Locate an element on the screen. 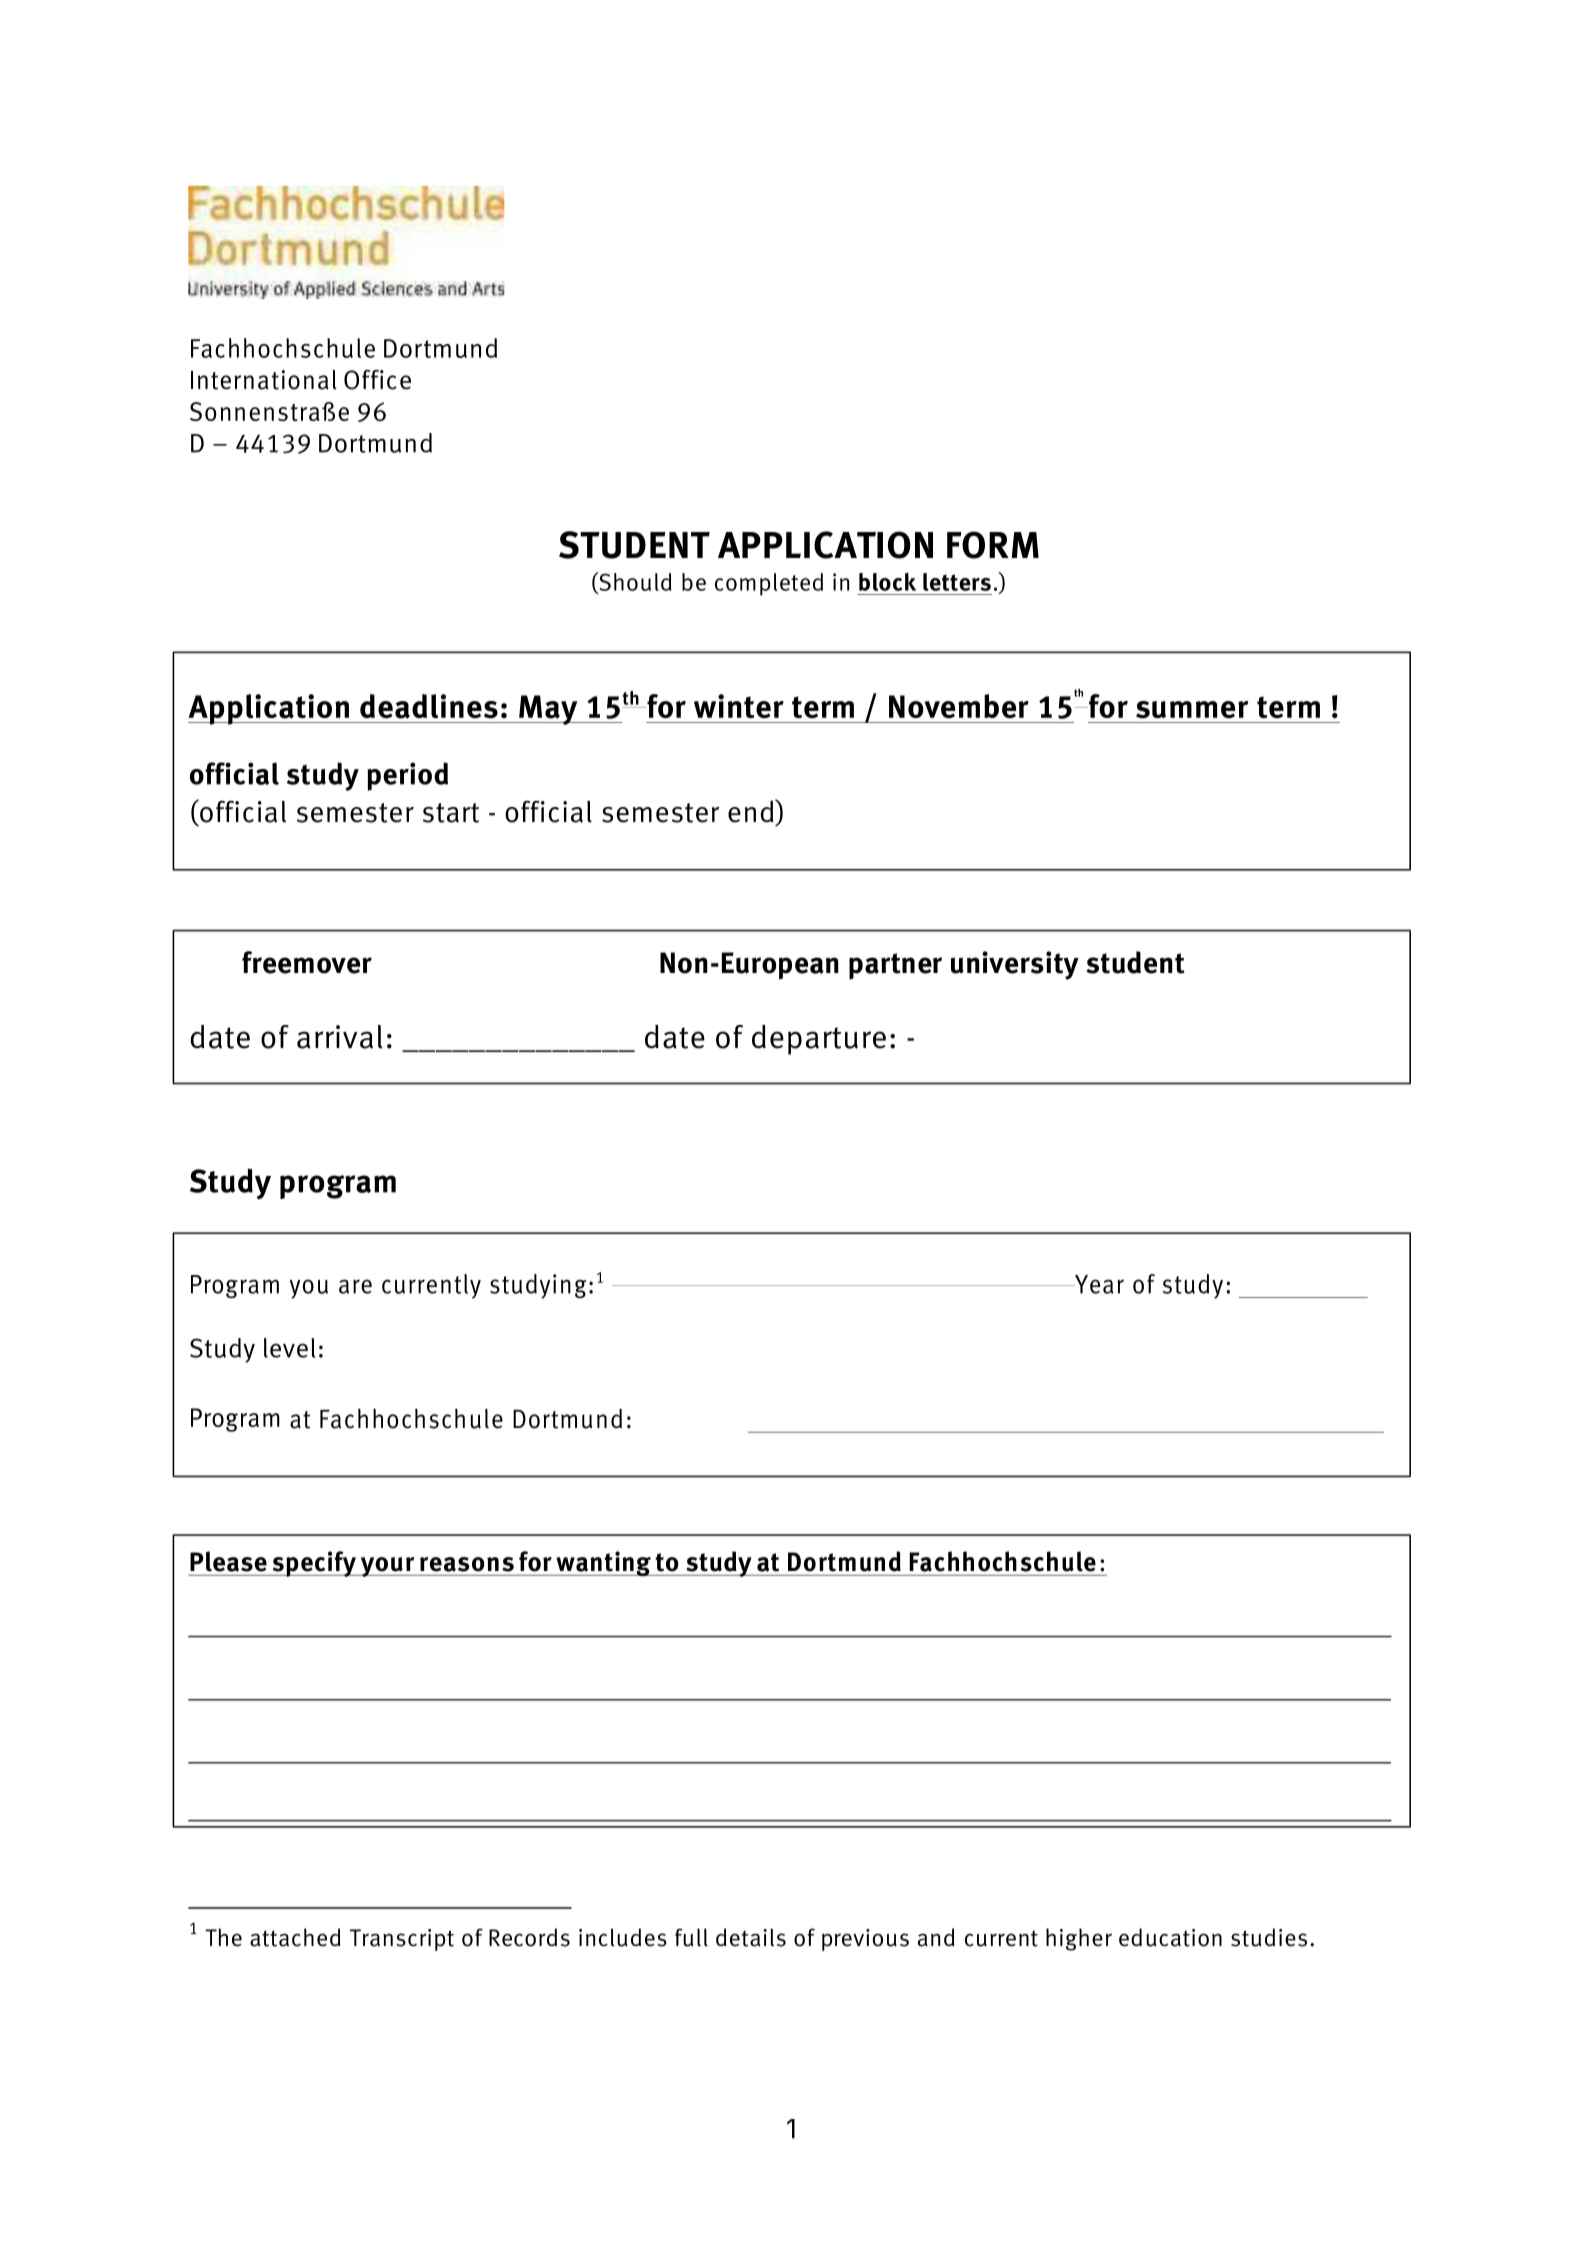 This screenshot has width=1588, height=2242. education is located at coordinates (1170, 1937).
